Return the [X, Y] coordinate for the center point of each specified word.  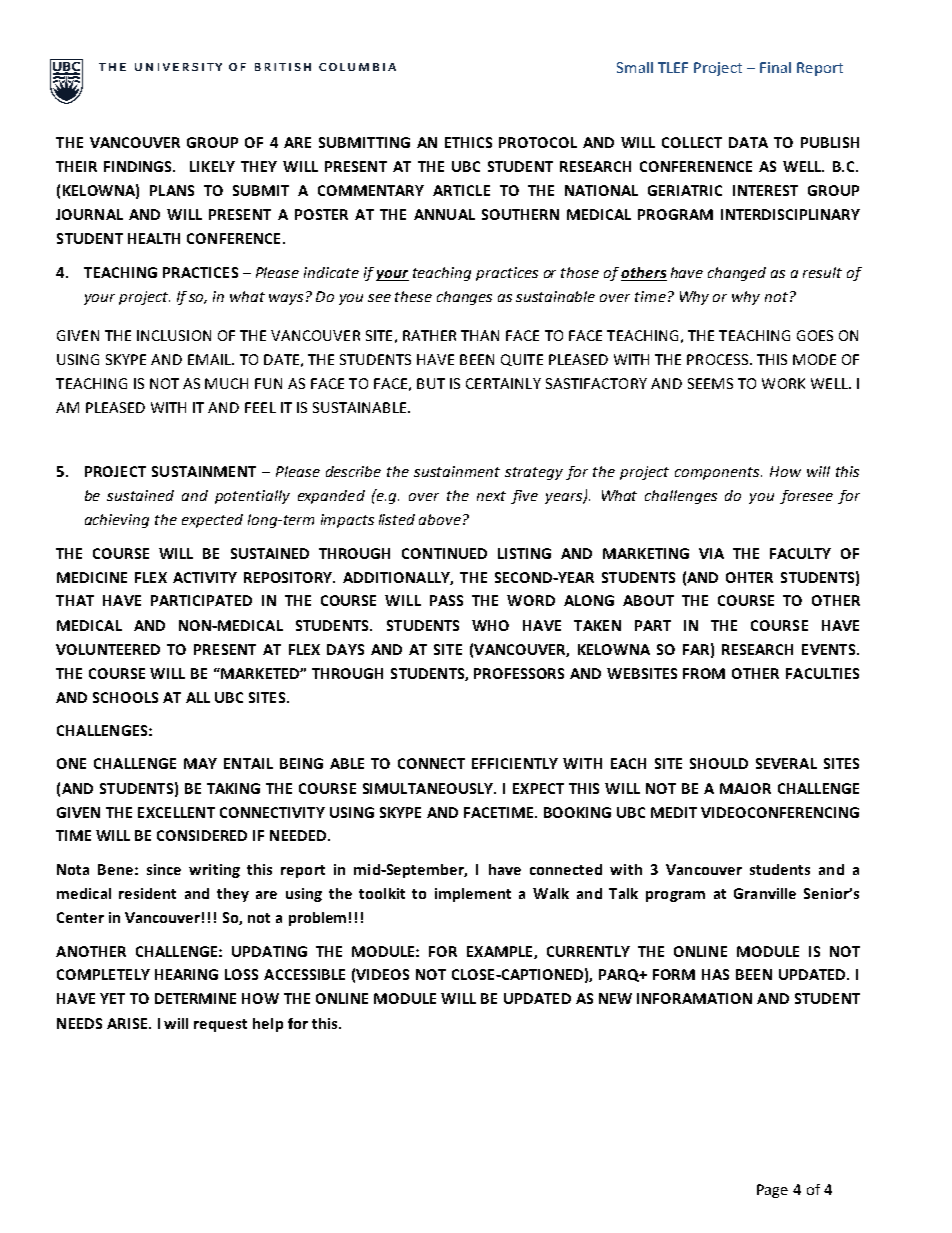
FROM [704, 673]
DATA [748, 142]
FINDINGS [139, 166]
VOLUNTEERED [108, 649]
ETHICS [468, 142]
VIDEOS [382, 974]
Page [772, 1191]
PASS [446, 600]
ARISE [128, 1023]
